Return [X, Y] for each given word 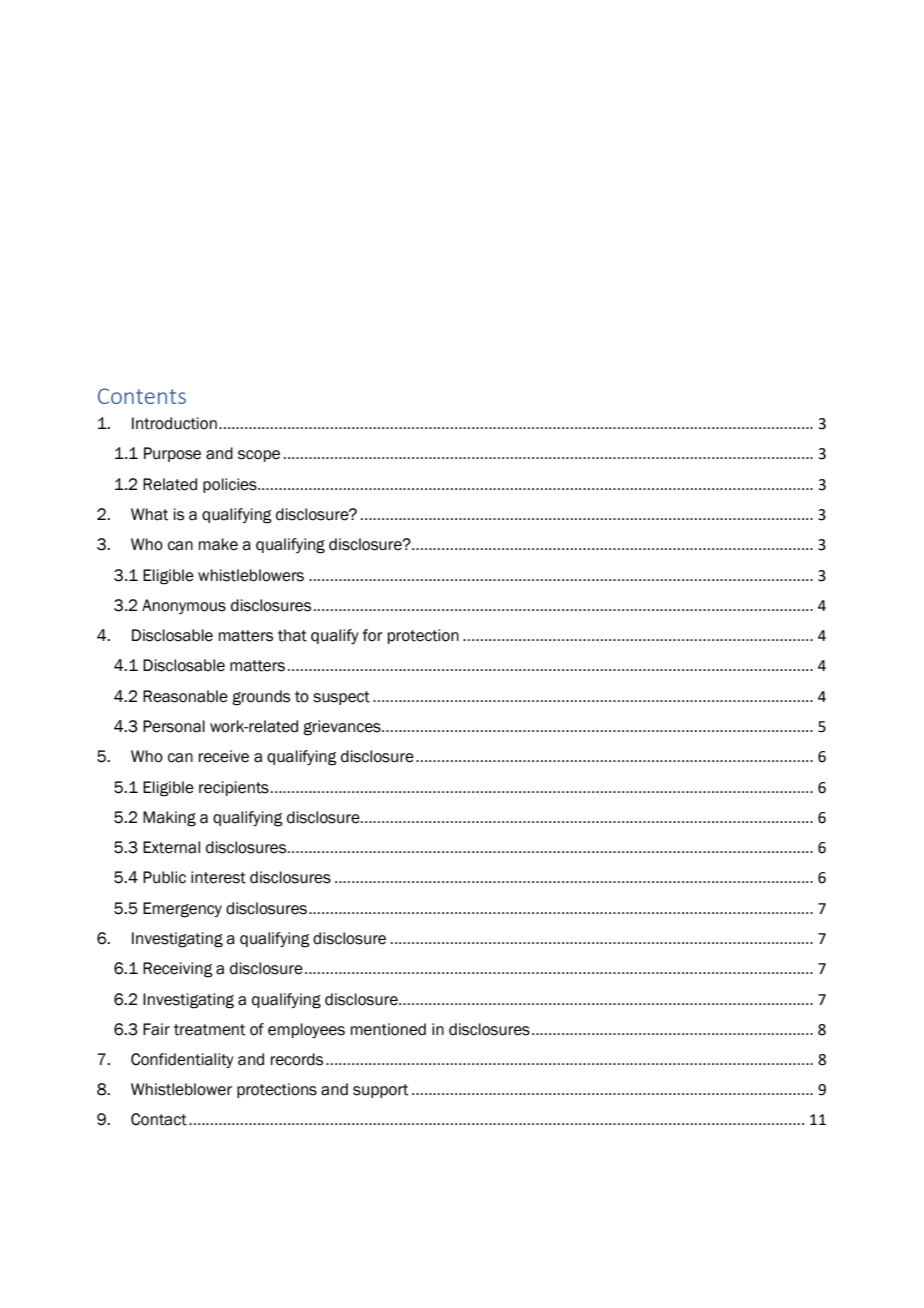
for [372, 635]
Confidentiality [182, 1060]
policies [231, 485]
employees [306, 1030]
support [381, 1091]
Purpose [172, 454]
